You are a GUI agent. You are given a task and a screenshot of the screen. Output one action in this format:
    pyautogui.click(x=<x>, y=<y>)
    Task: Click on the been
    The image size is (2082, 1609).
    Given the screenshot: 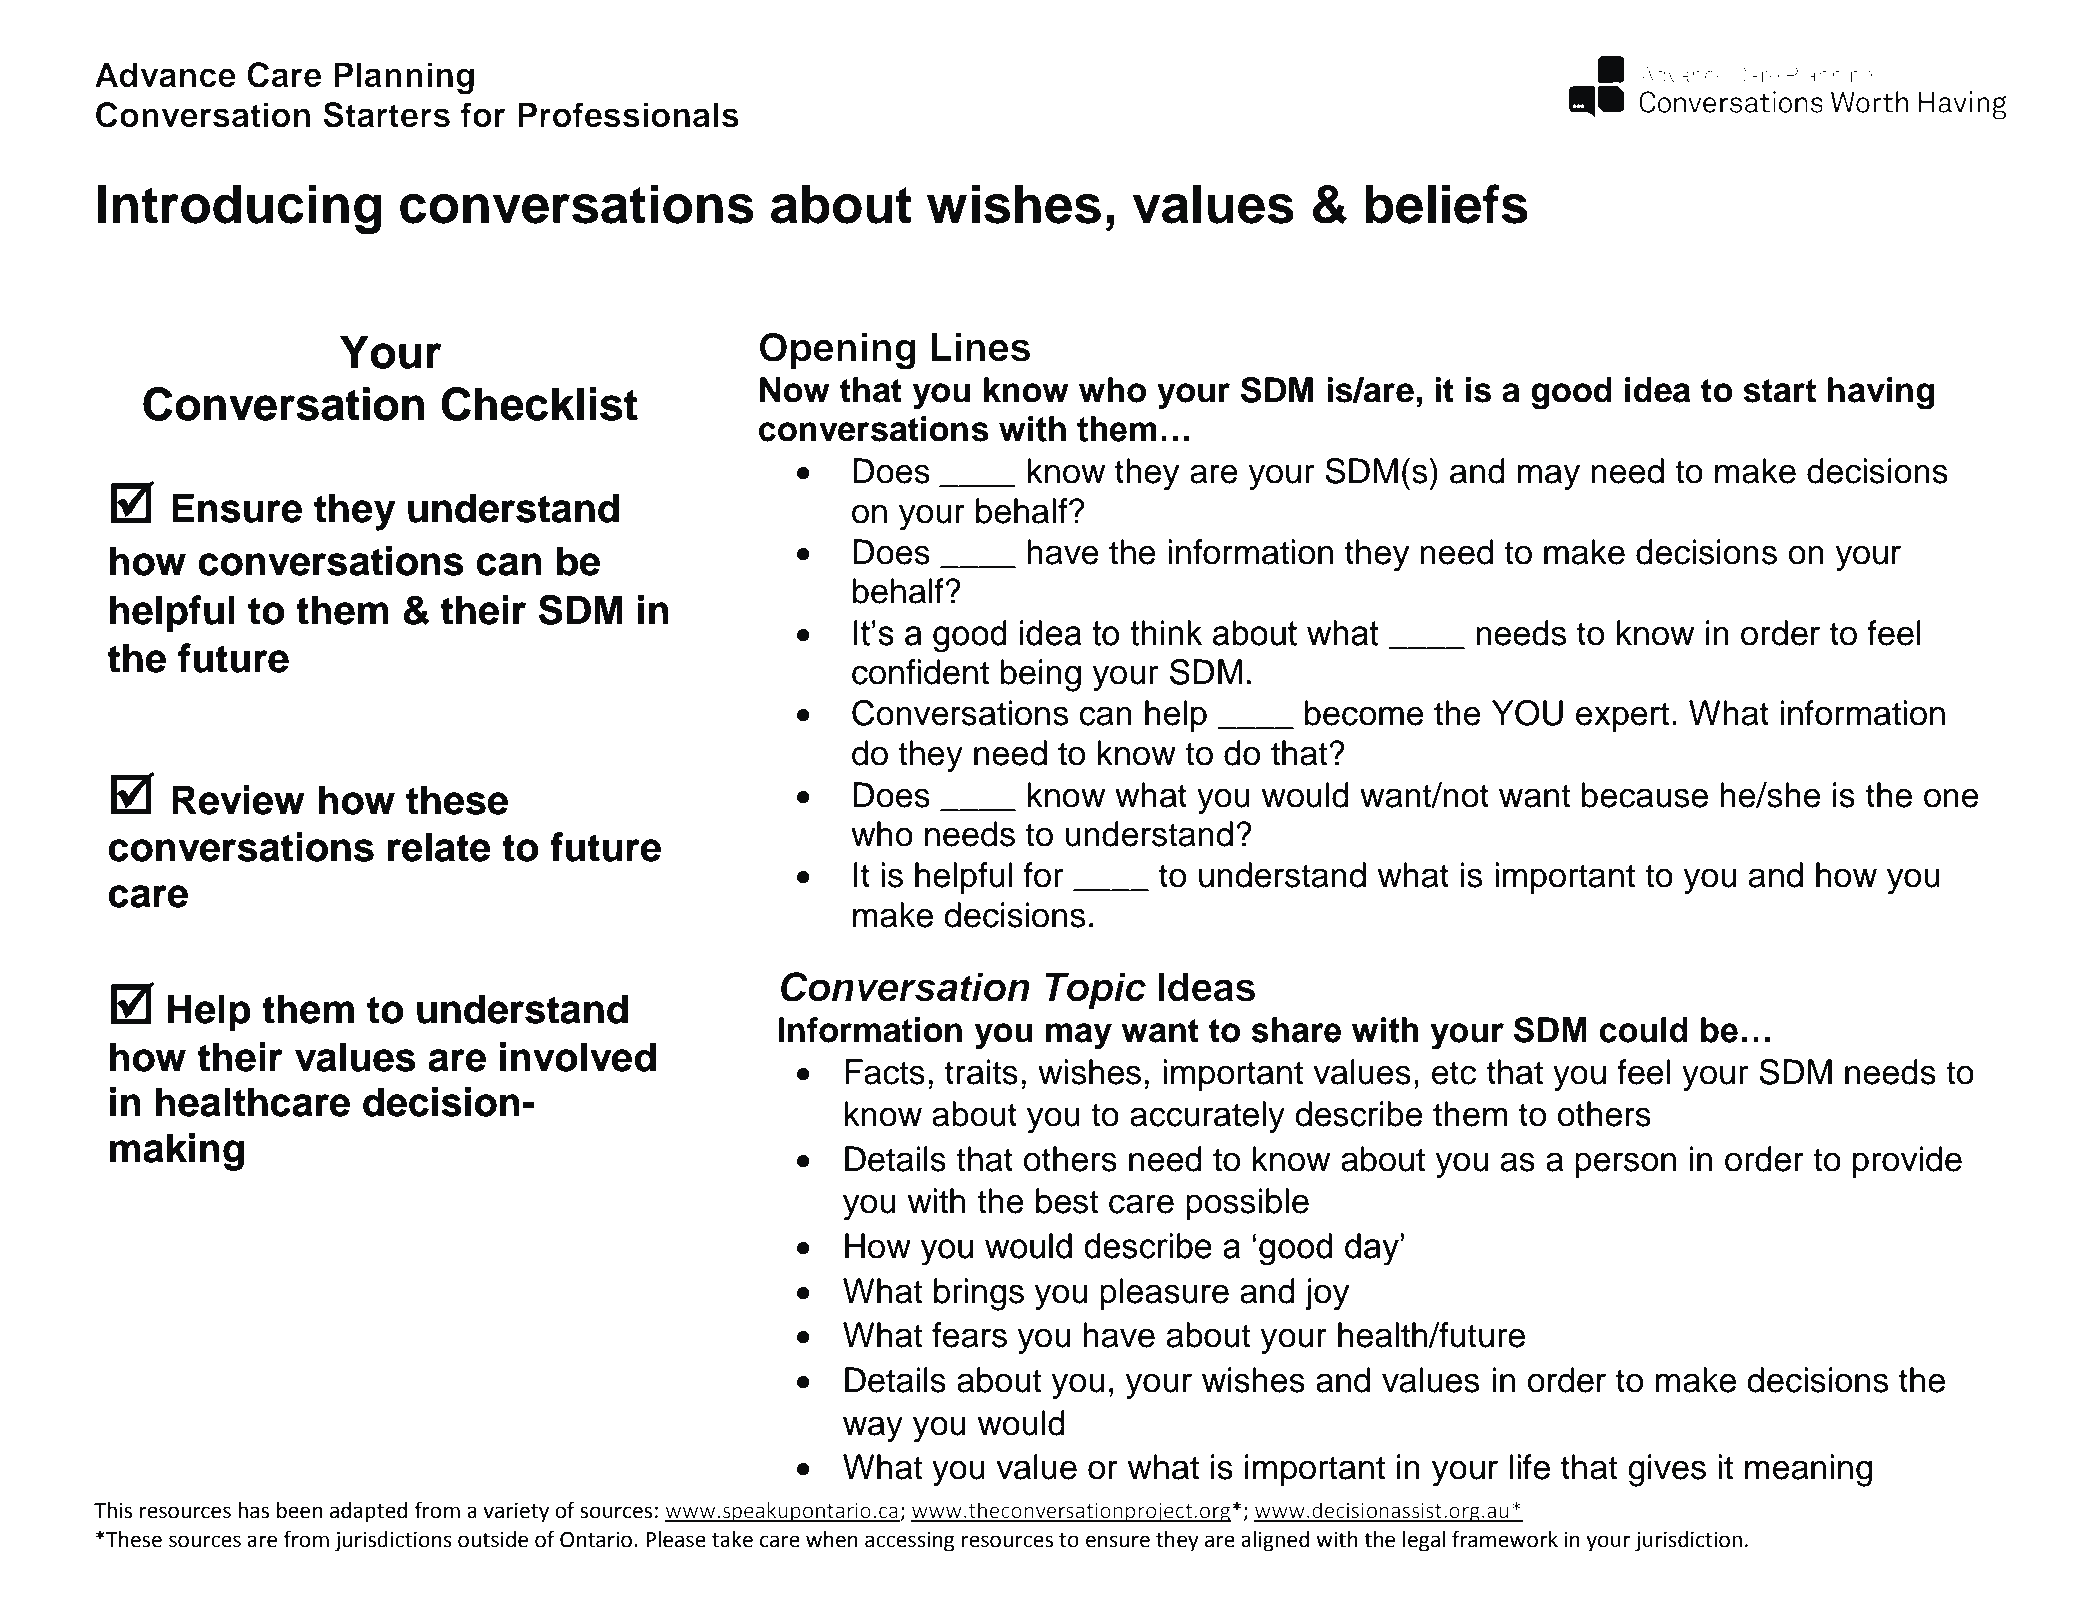 What is the action you would take?
    pyautogui.click(x=299, y=1510)
